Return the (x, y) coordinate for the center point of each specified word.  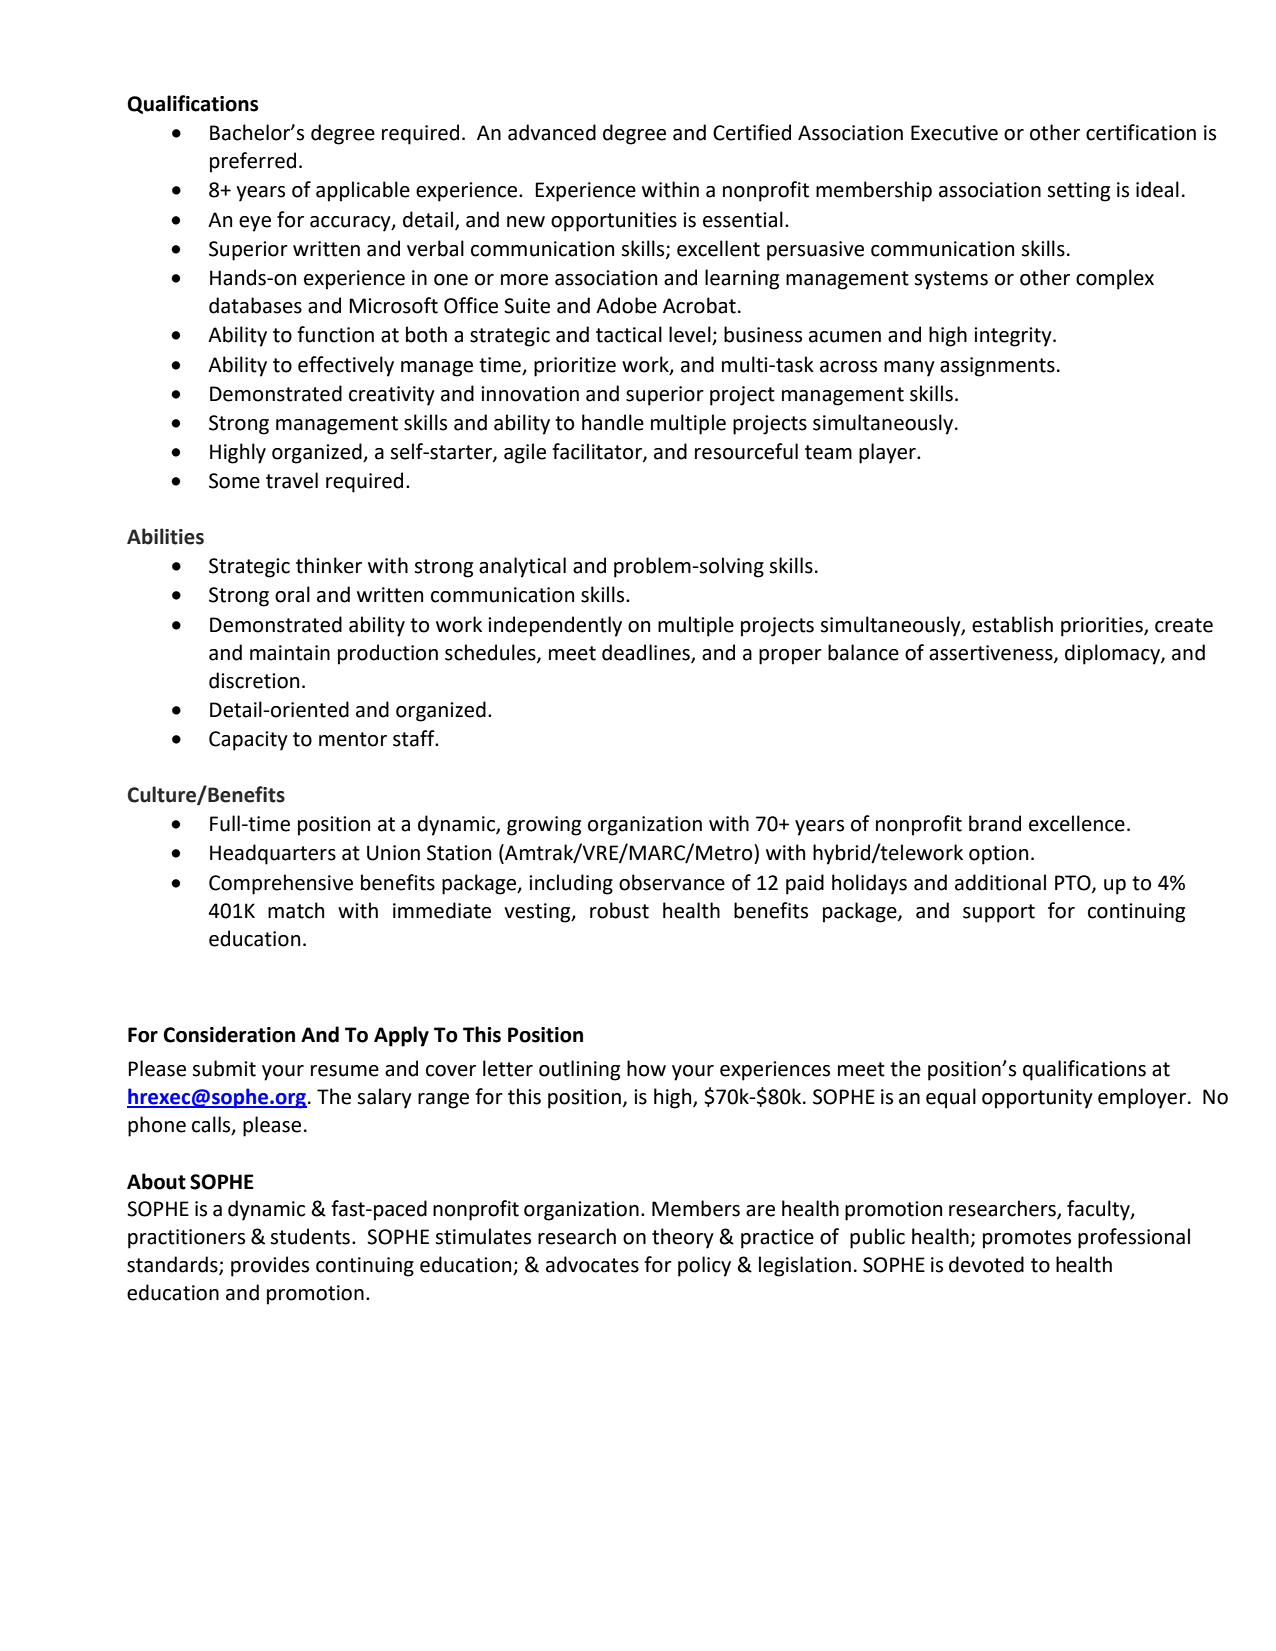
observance (672, 882)
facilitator (598, 452)
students (310, 1236)
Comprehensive (281, 884)
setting (1078, 192)
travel (292, 480)
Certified (752, 132)
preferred (253, 162)
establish (1012, 624)
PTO (1074, 883)
